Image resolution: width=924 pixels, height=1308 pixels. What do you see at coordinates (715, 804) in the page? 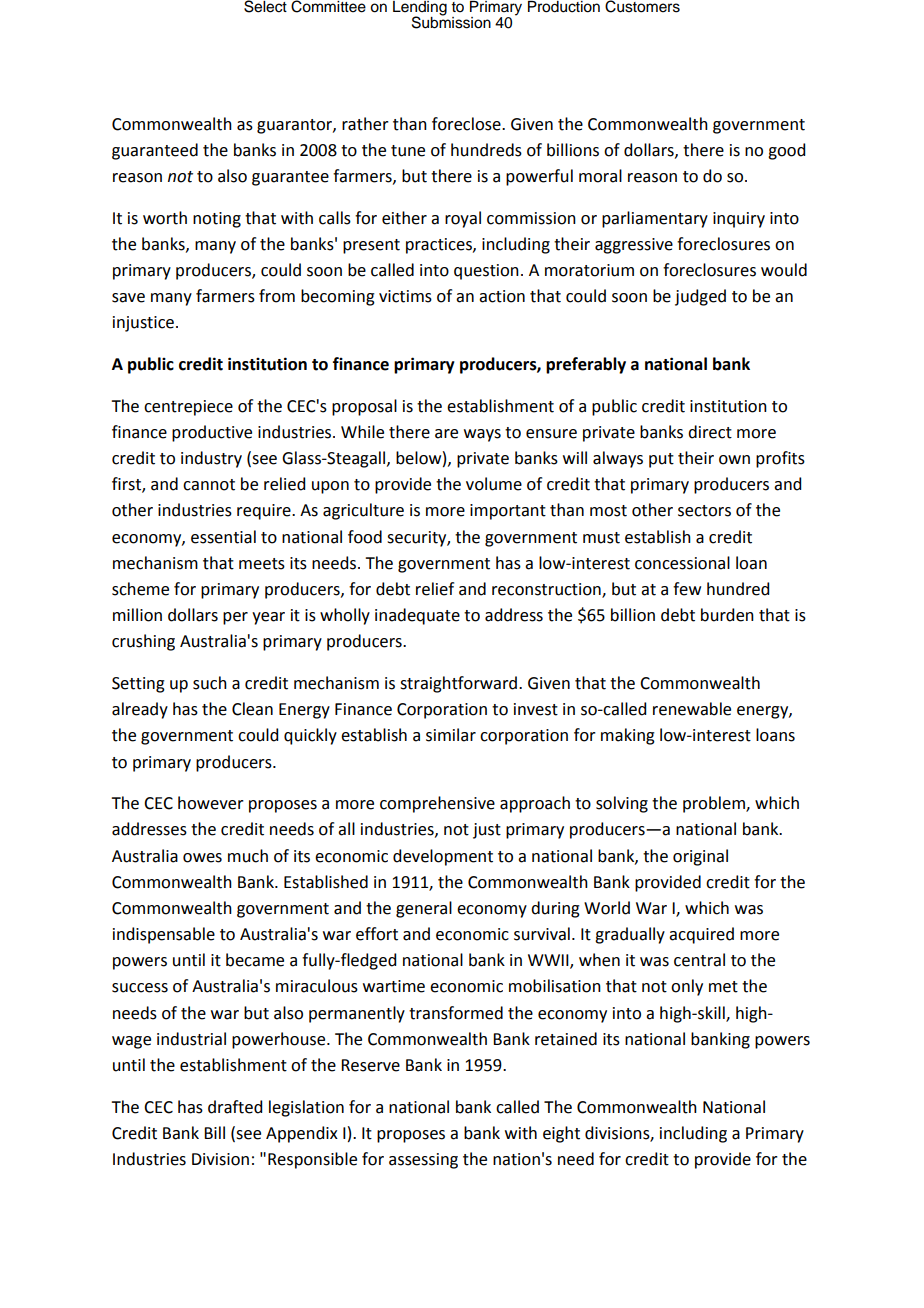
I see `problem` at bounding box center [715, 804].
